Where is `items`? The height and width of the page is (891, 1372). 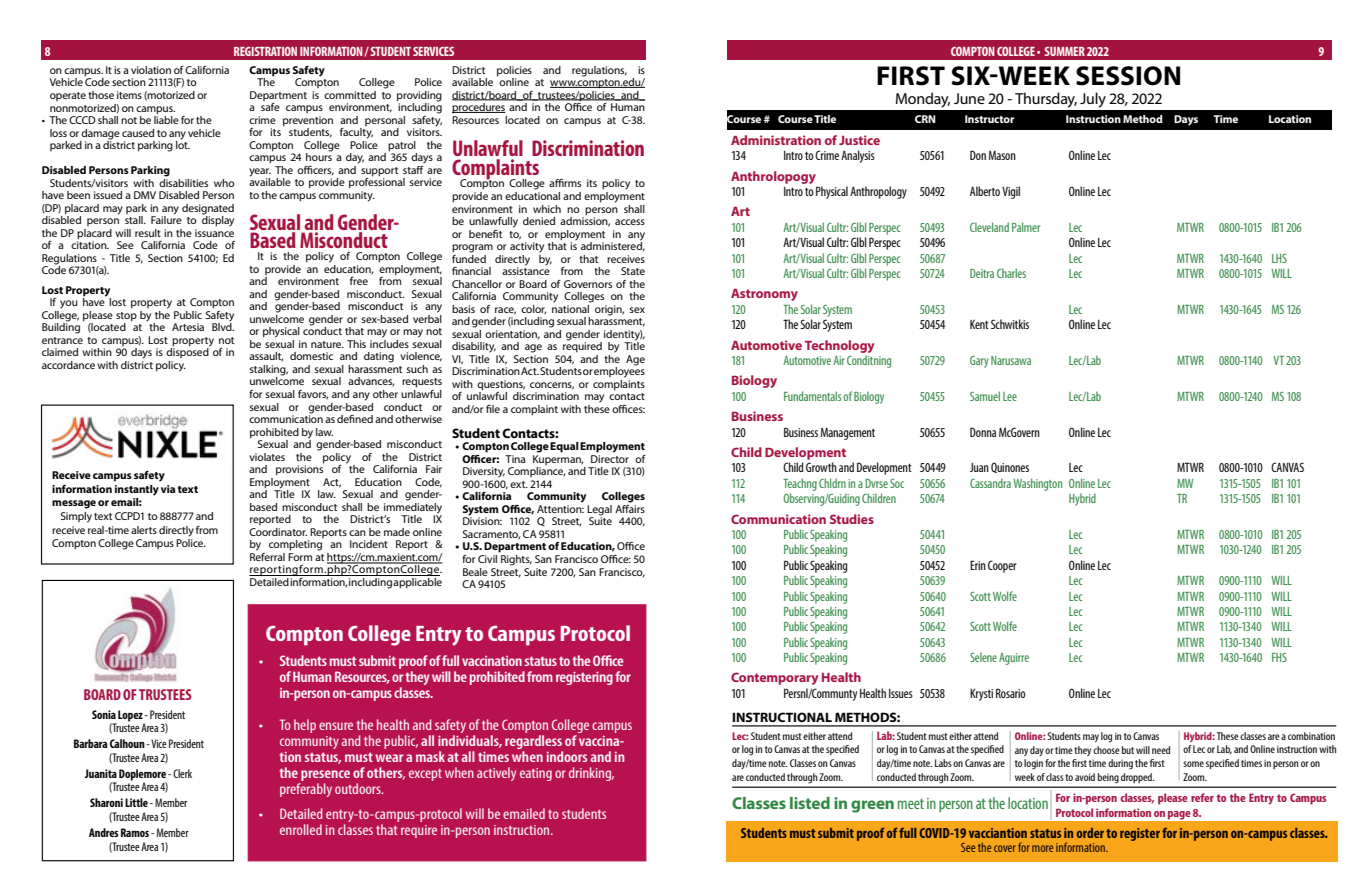 items is located at coordinates (129, 95).
